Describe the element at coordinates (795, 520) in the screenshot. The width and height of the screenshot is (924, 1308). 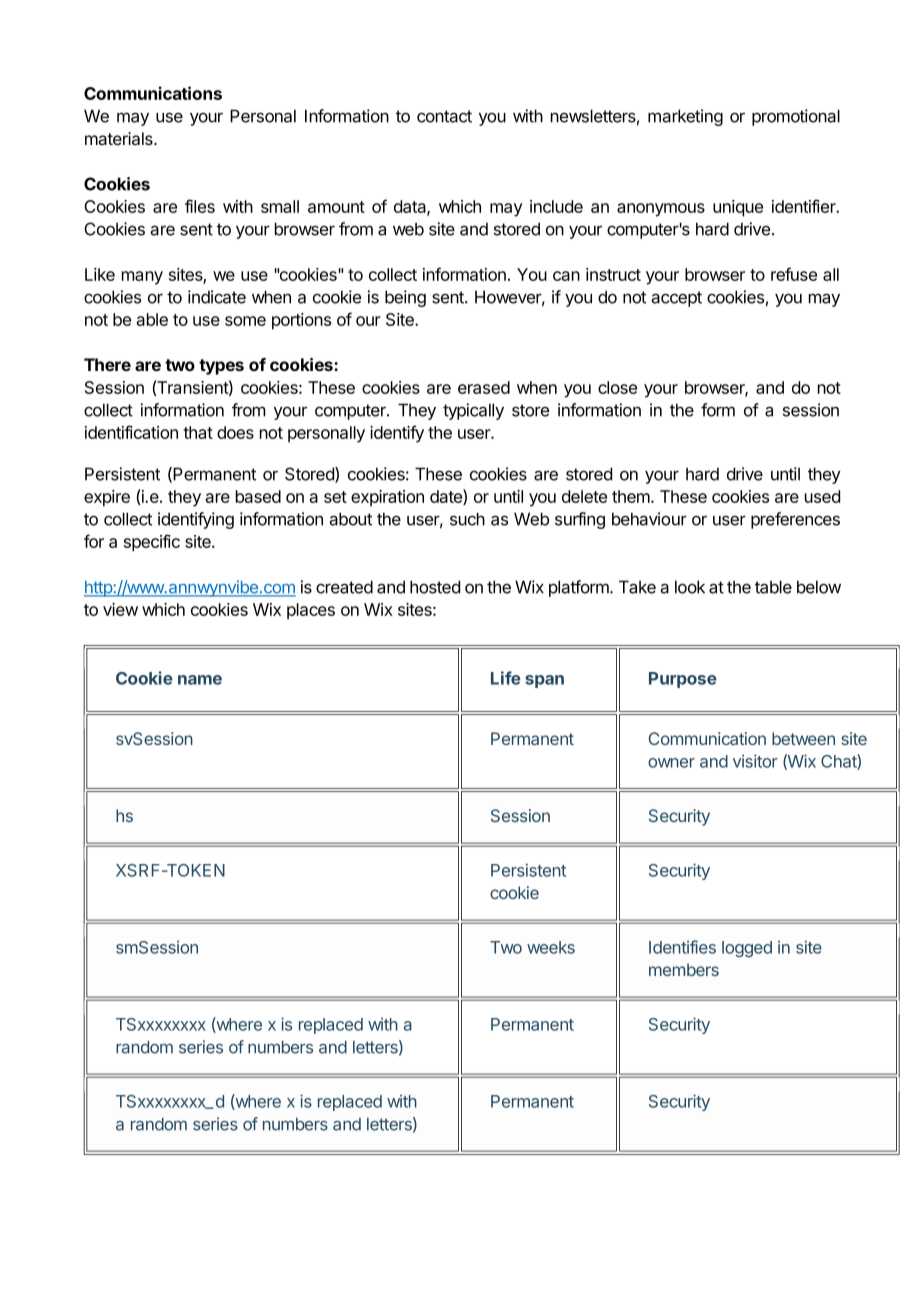
I see `preferences` at that location.
